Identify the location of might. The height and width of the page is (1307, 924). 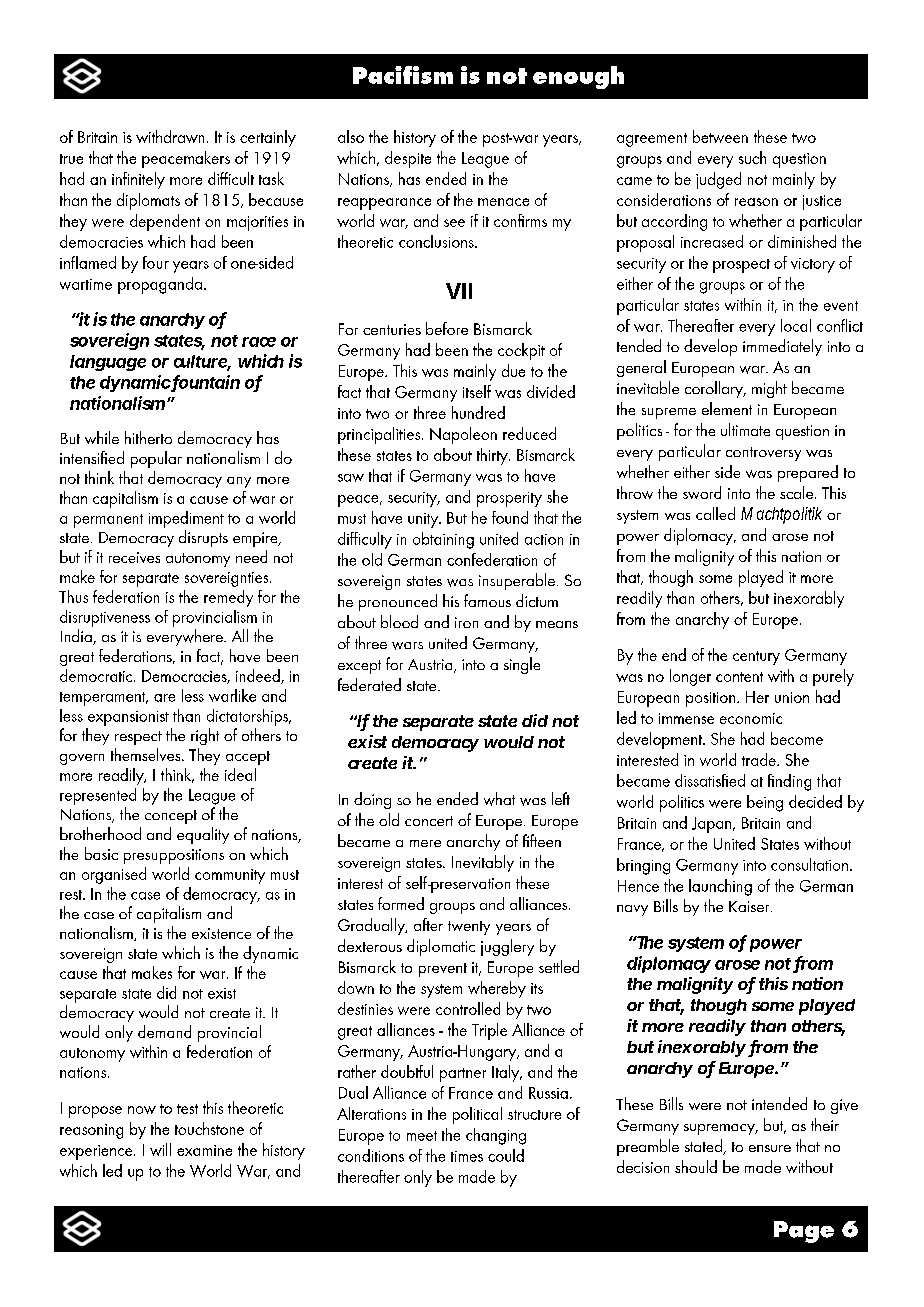
(769, 389).
